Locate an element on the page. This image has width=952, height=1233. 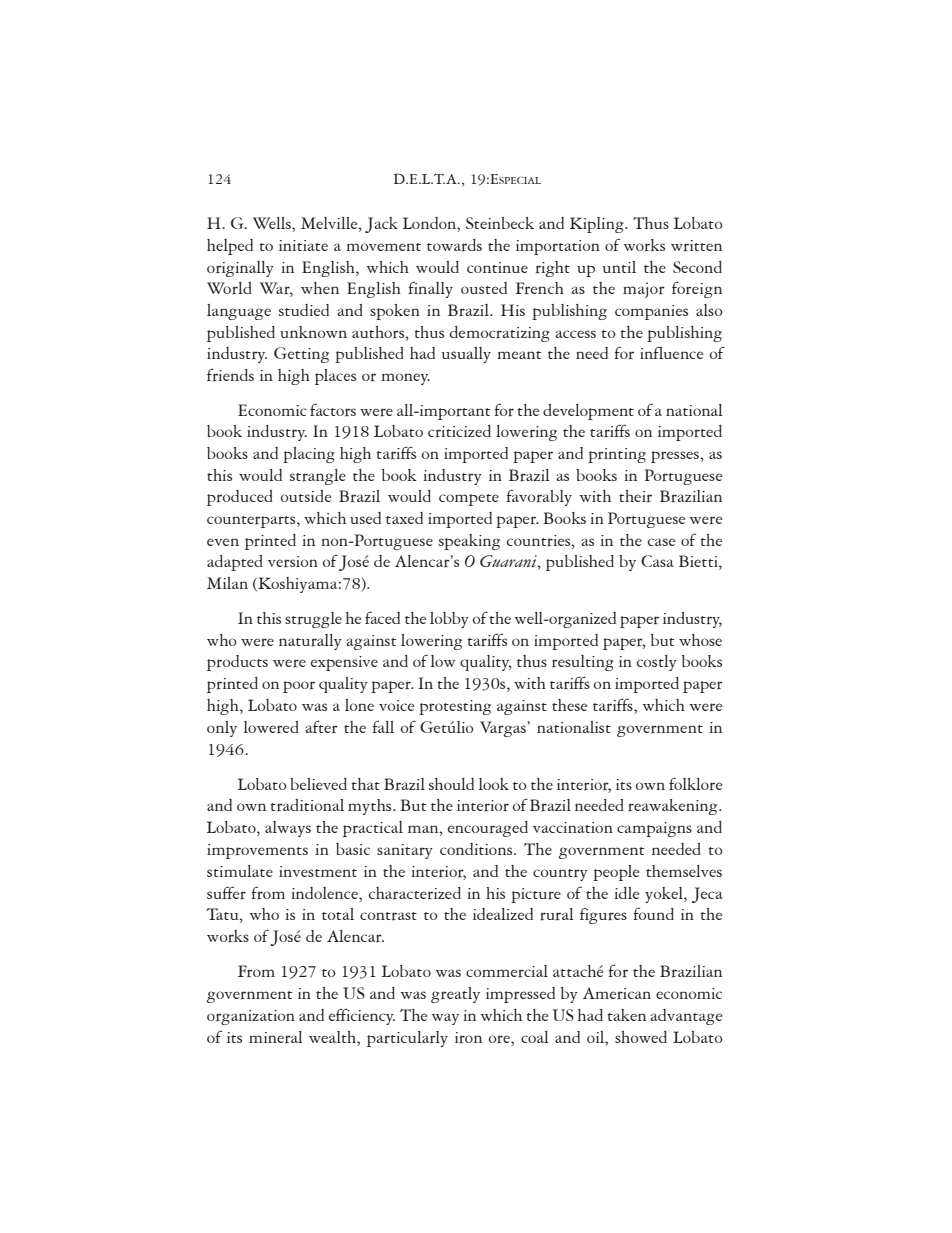
folklore is located at coordinates (695, 784).
